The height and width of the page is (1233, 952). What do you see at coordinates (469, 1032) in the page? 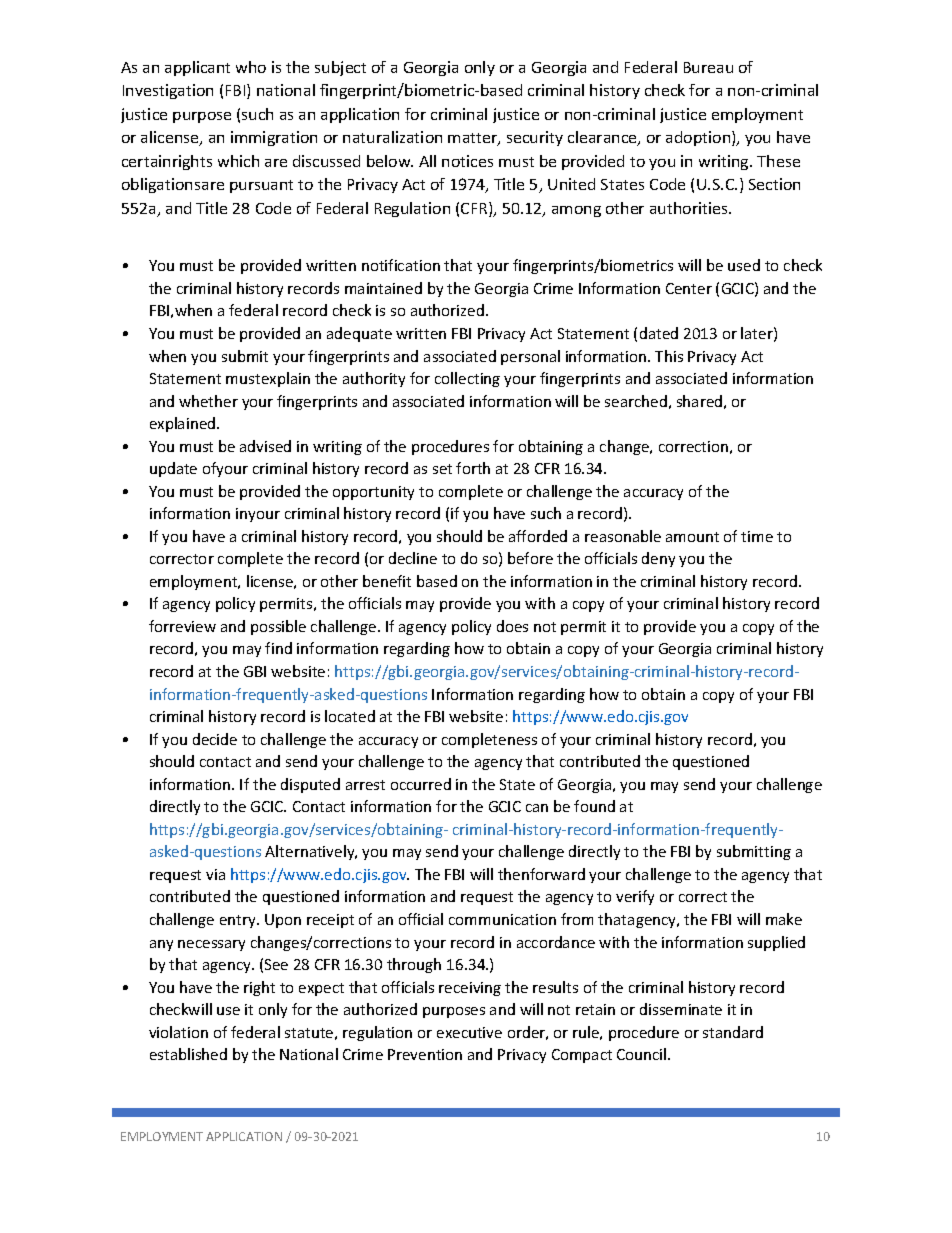
I see `executive` at bounding box center [469, 1032].
